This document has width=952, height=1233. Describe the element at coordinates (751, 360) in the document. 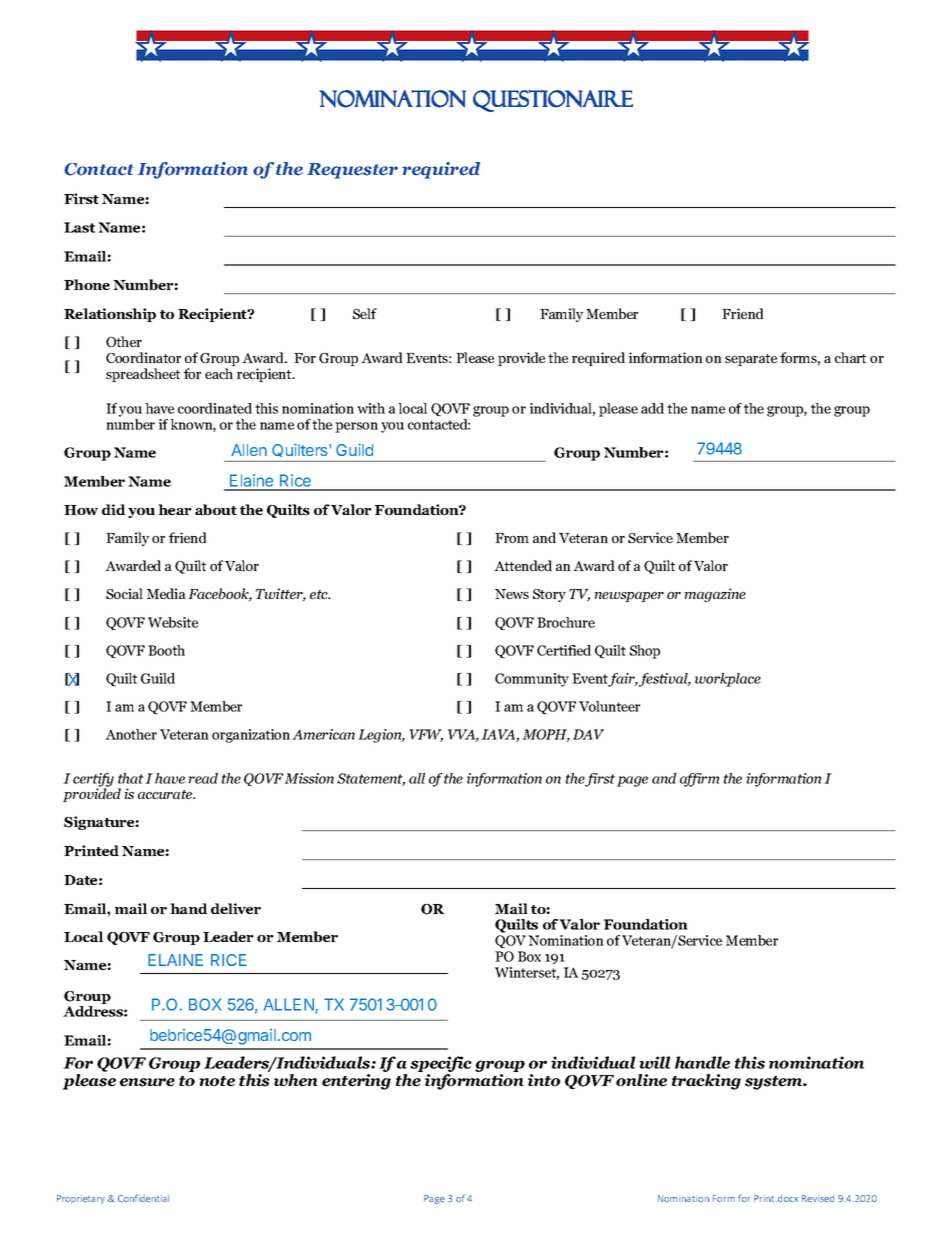

I see `separate` at that location.
